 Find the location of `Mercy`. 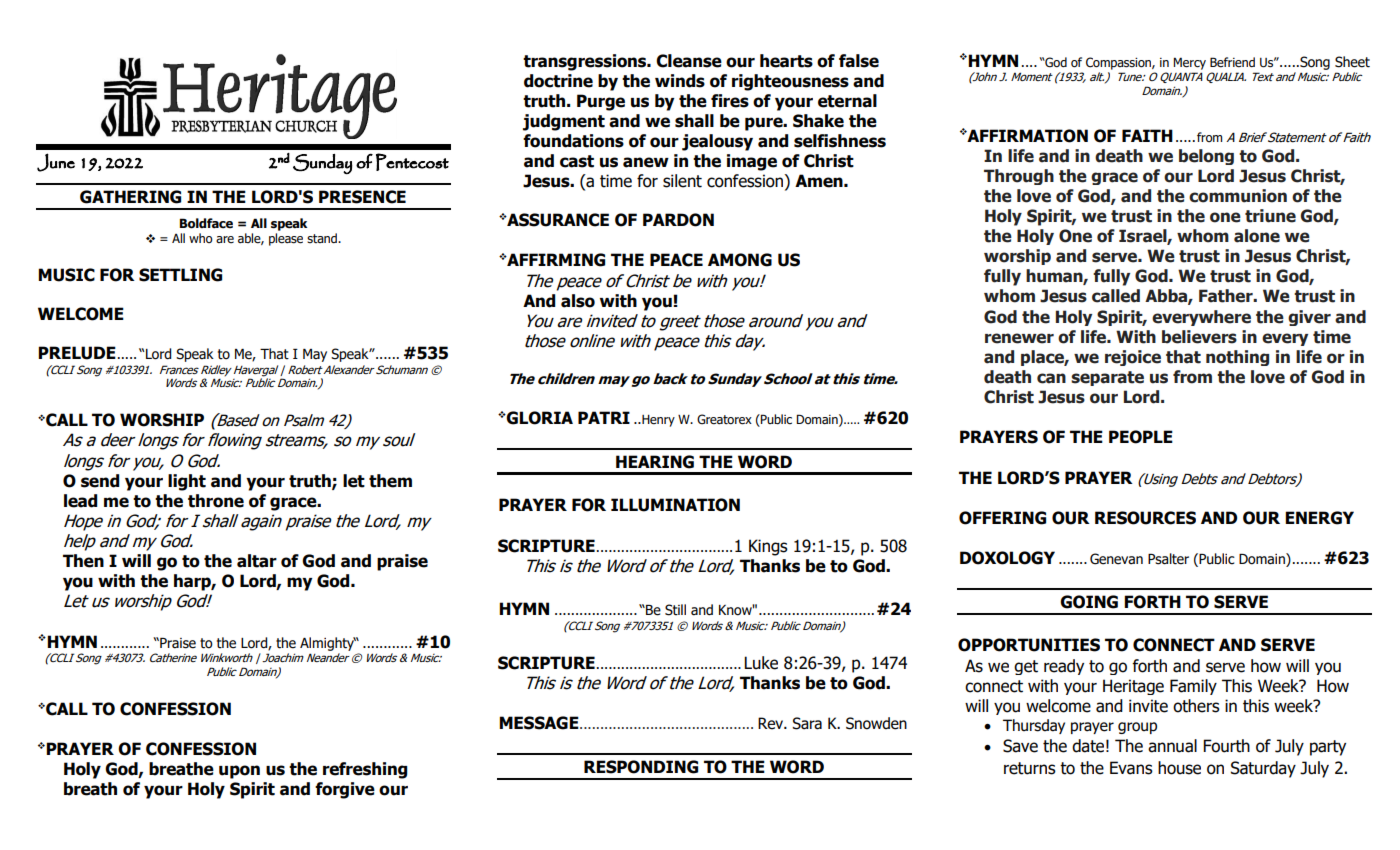

Mercy is located at coordinates (1189, 63).
